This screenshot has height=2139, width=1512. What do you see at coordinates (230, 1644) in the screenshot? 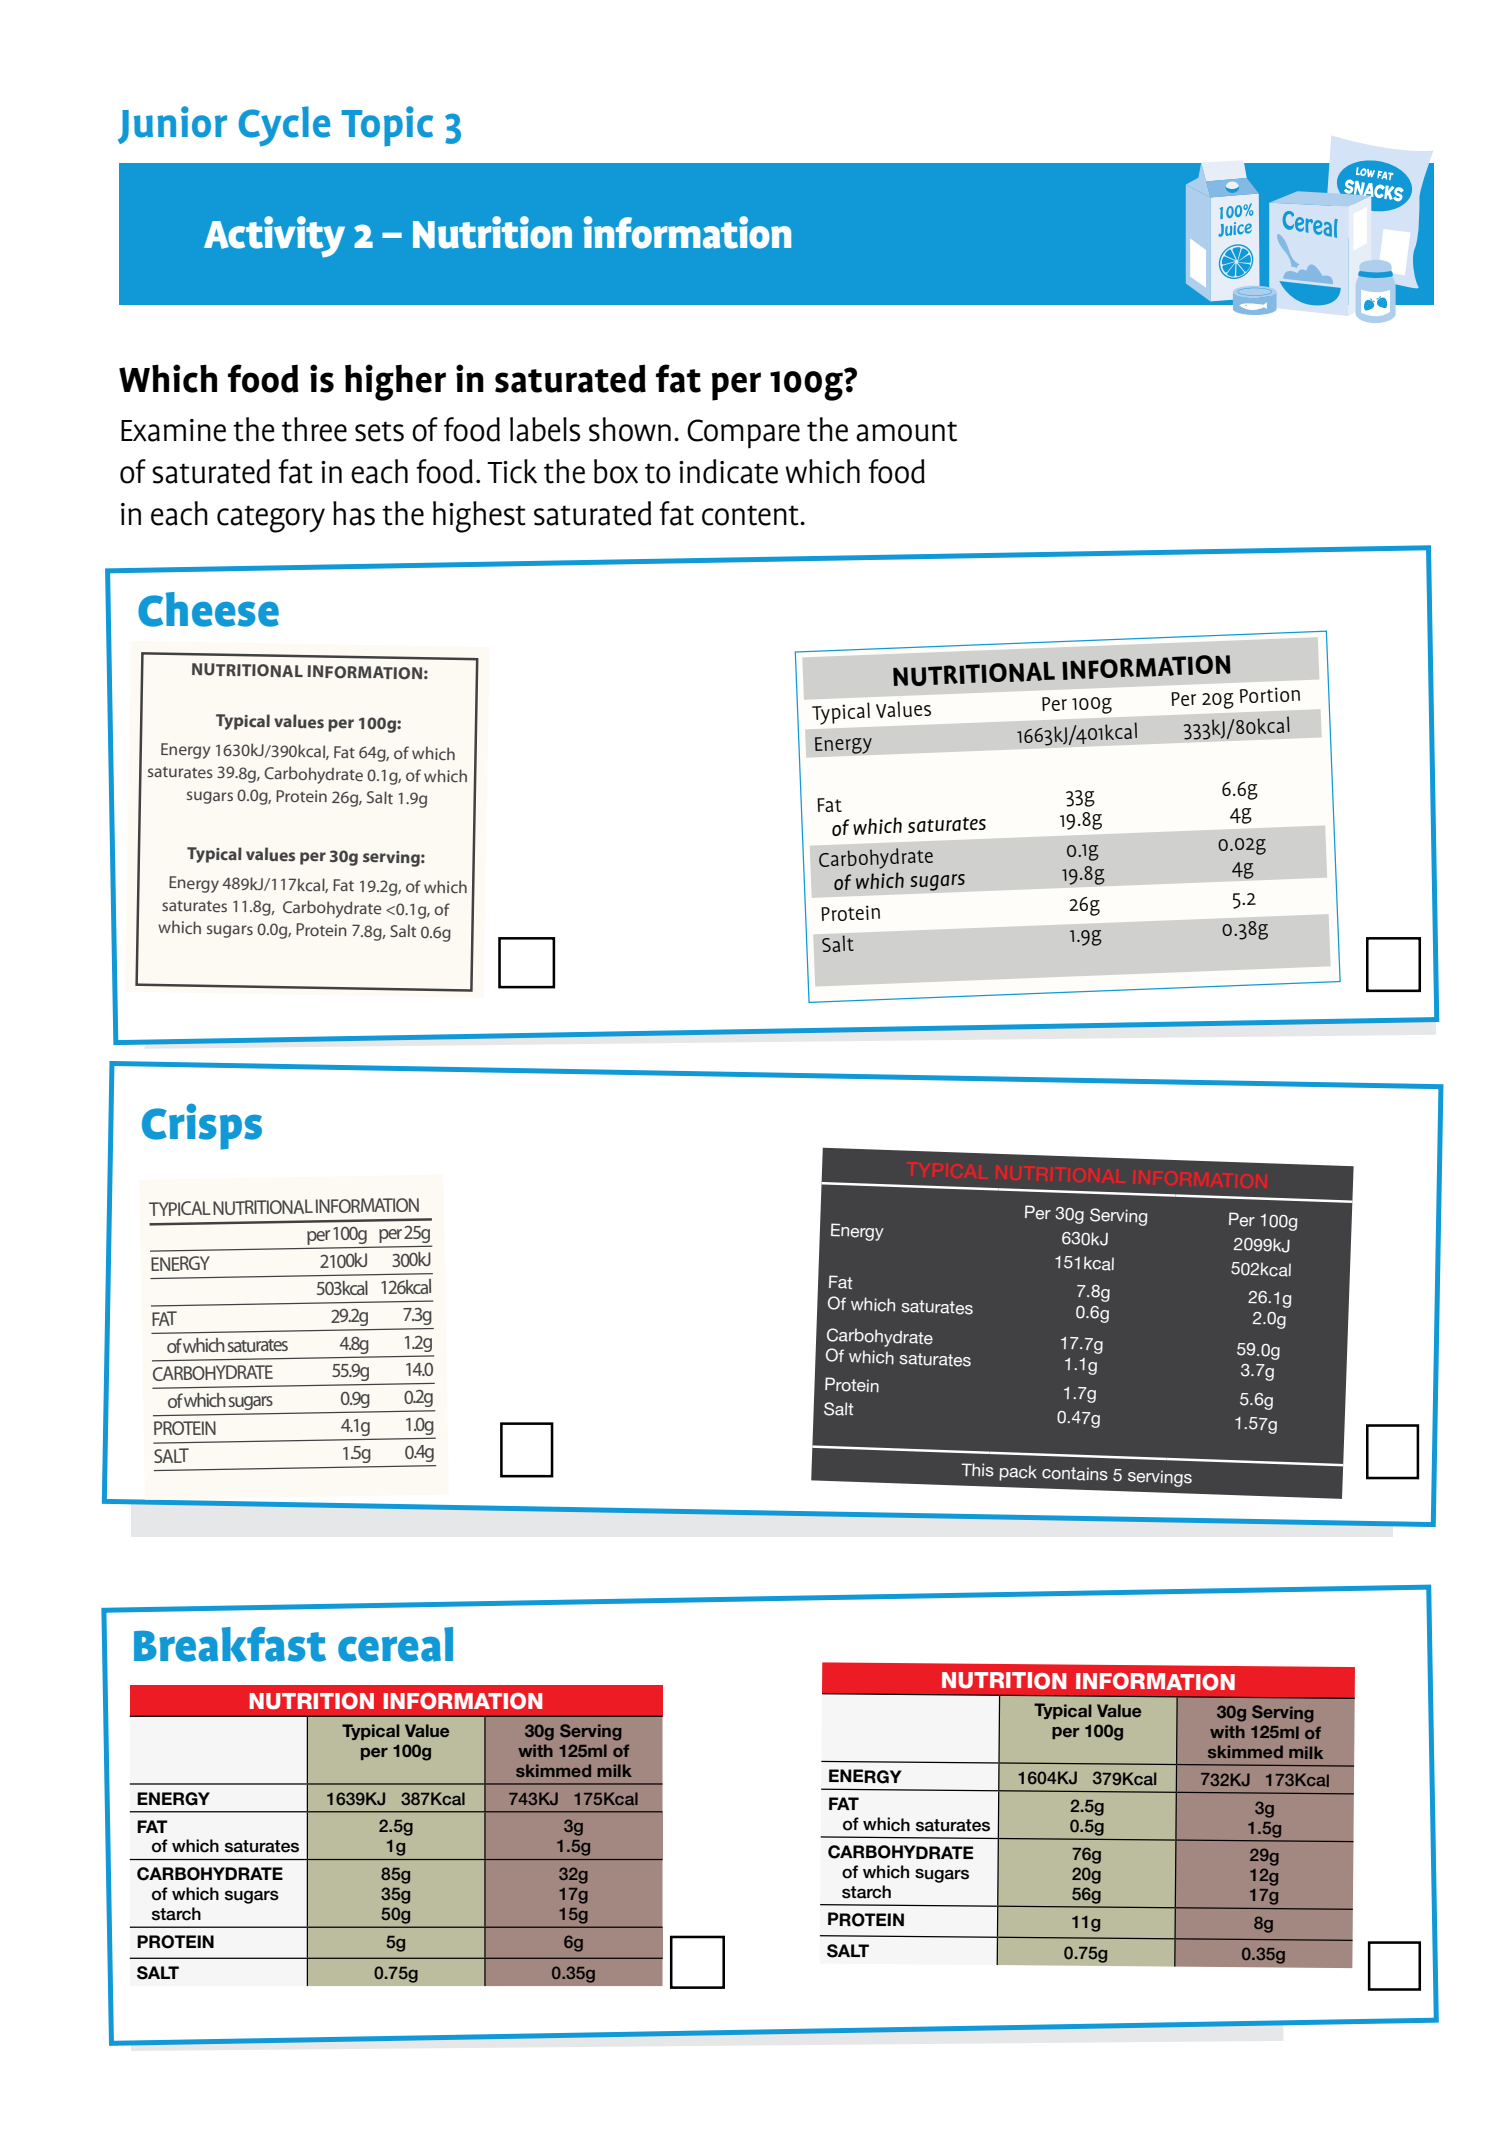
I see `Breakfast` at bounding box center [230, 1644].
